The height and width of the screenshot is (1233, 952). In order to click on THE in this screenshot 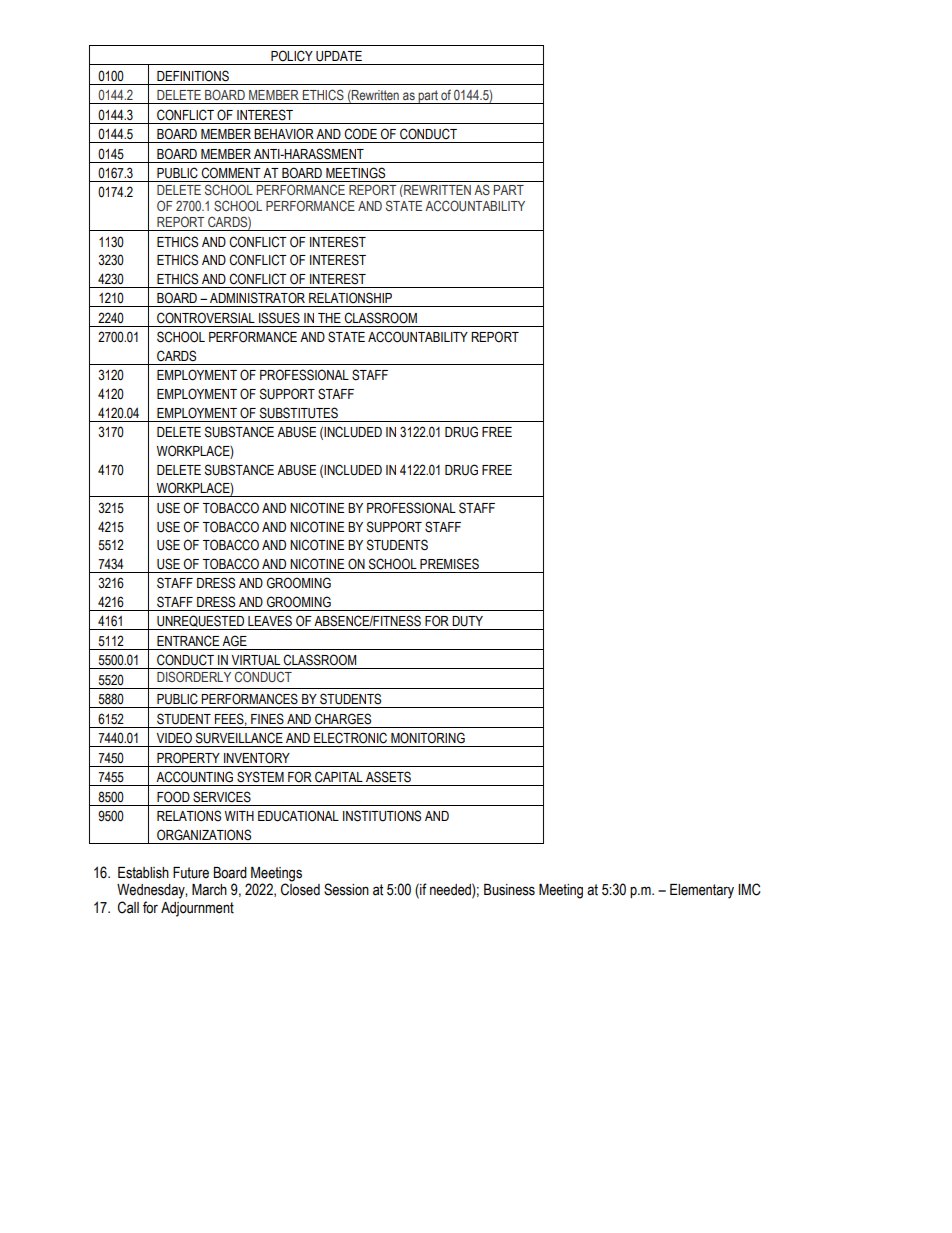, I will do `click(329, 318)`.
